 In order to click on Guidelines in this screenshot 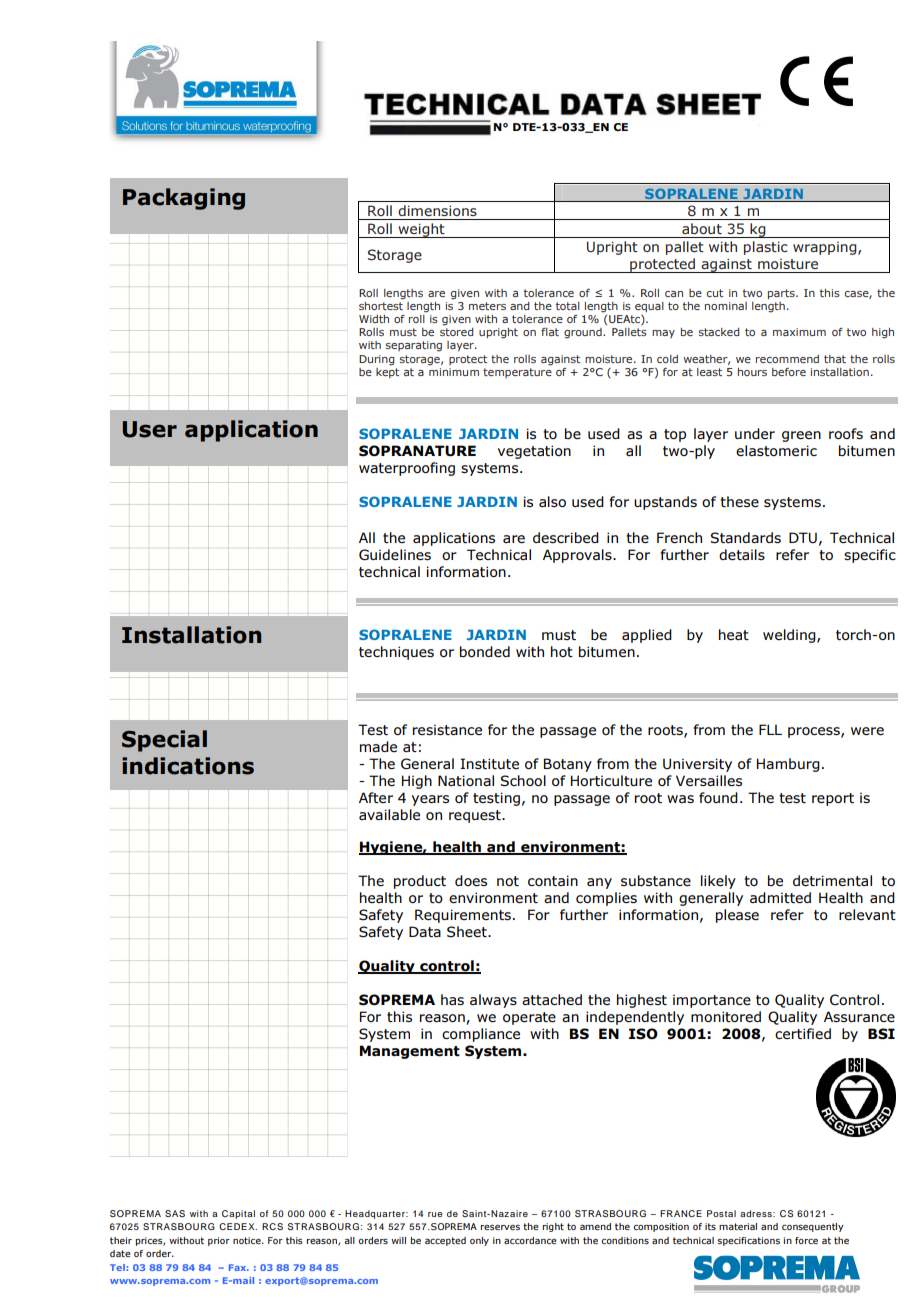, I will do `click(395, 554)`.
